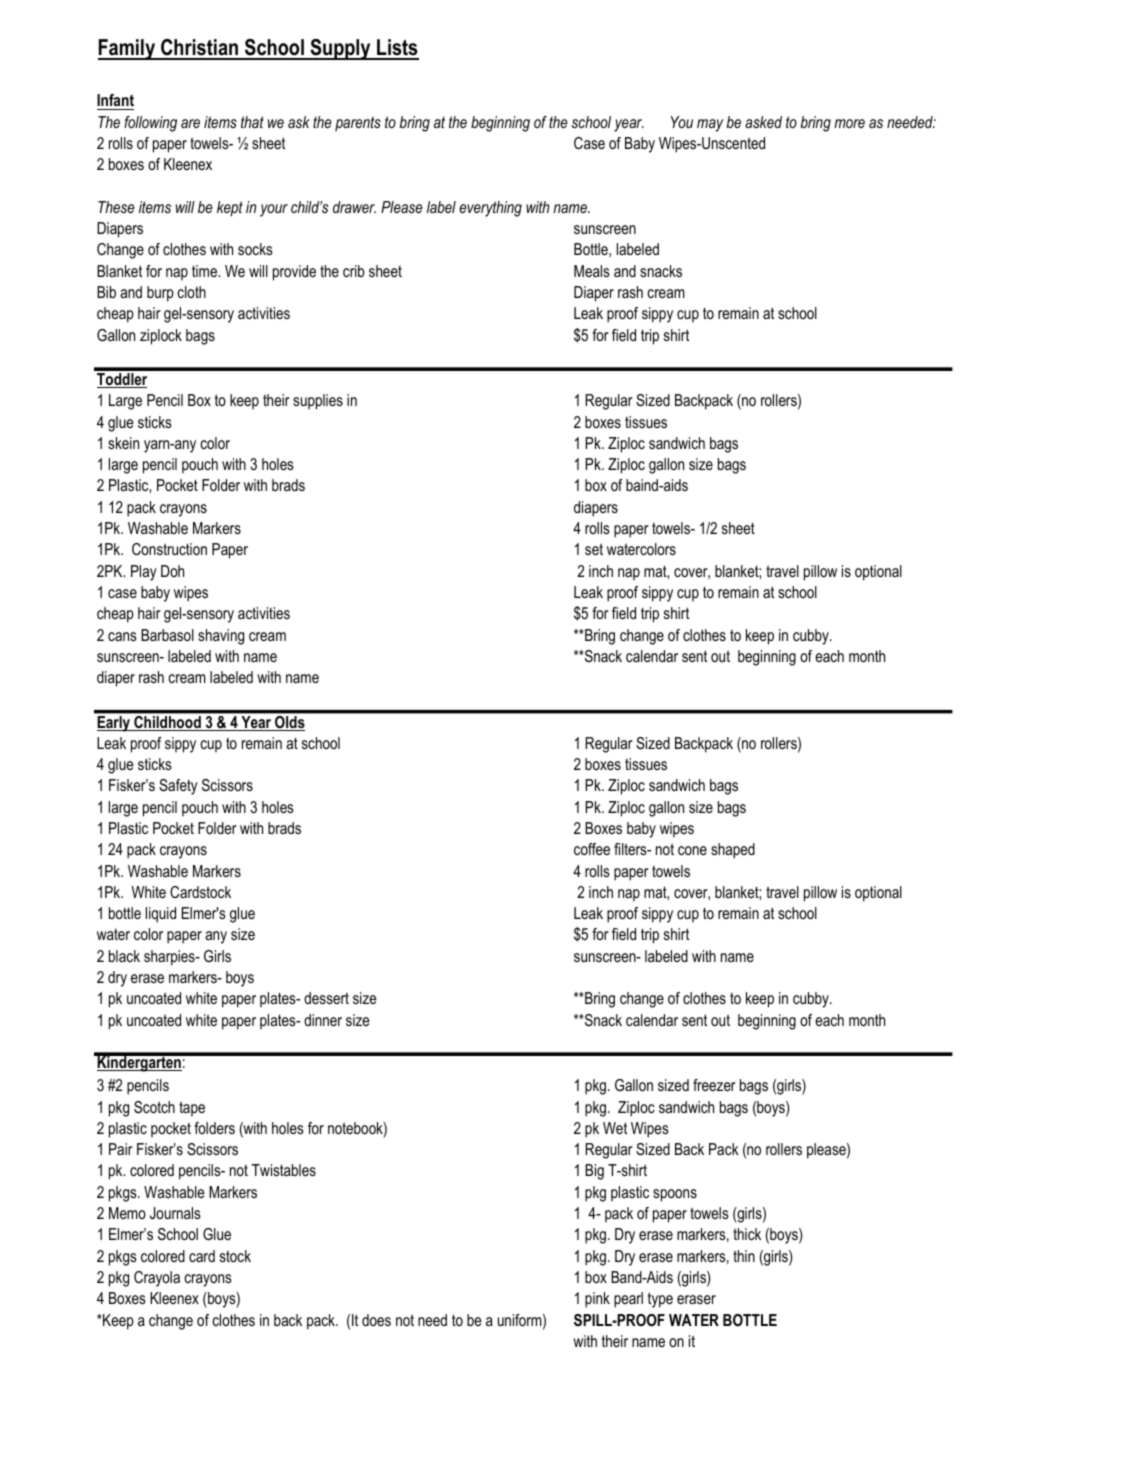 This image has height=1464, width=1131. What do you see at coordinates (763, 122) in the image?
I see `asked` at bounding box center [763, 122].
